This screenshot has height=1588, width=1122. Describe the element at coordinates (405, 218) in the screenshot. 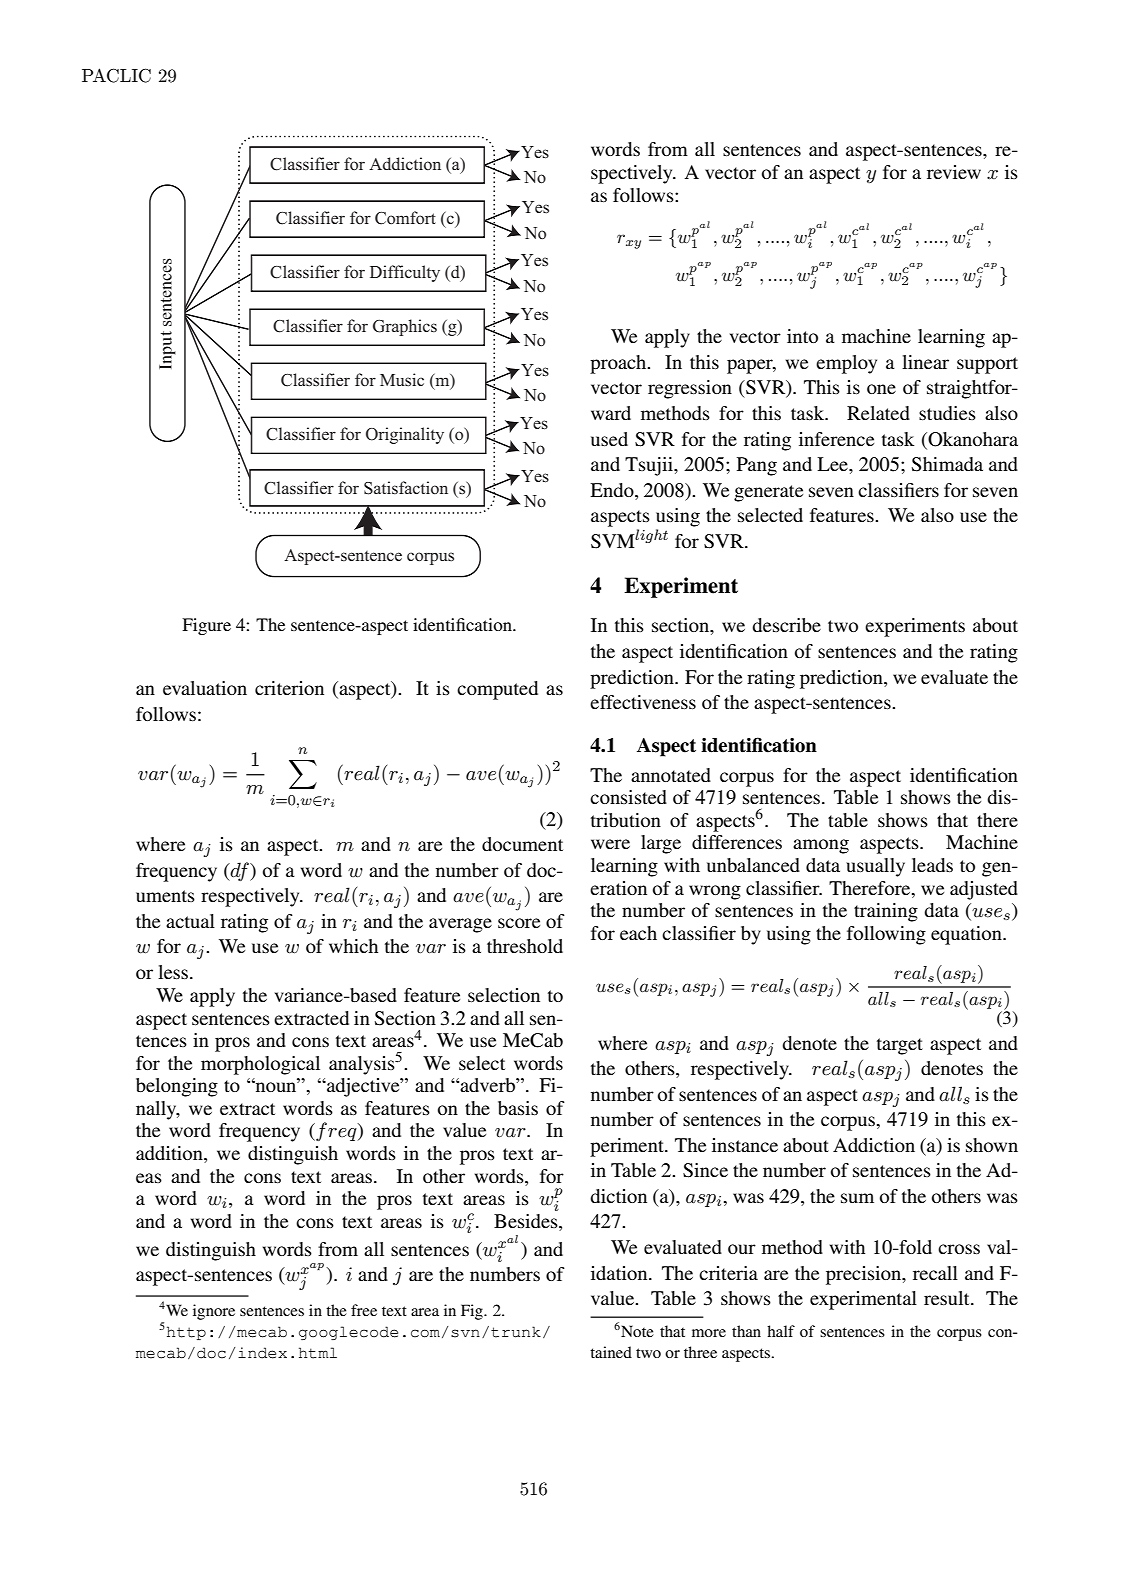

I see `Comfort` at that location.
